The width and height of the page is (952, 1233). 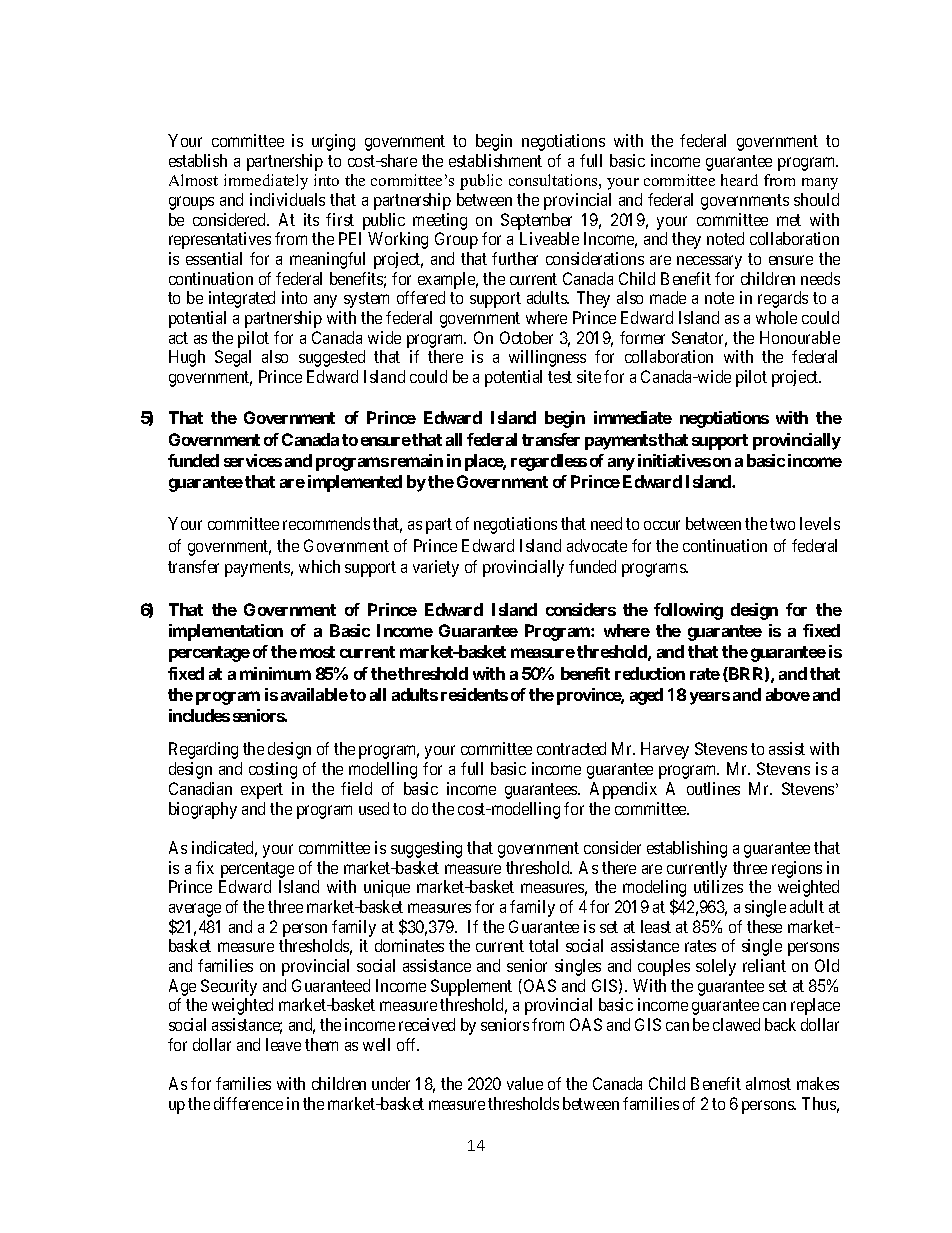 What do you see at coordinates (426, 849) in the page?
I see `suggesting` at bounding box center [426, 849].
